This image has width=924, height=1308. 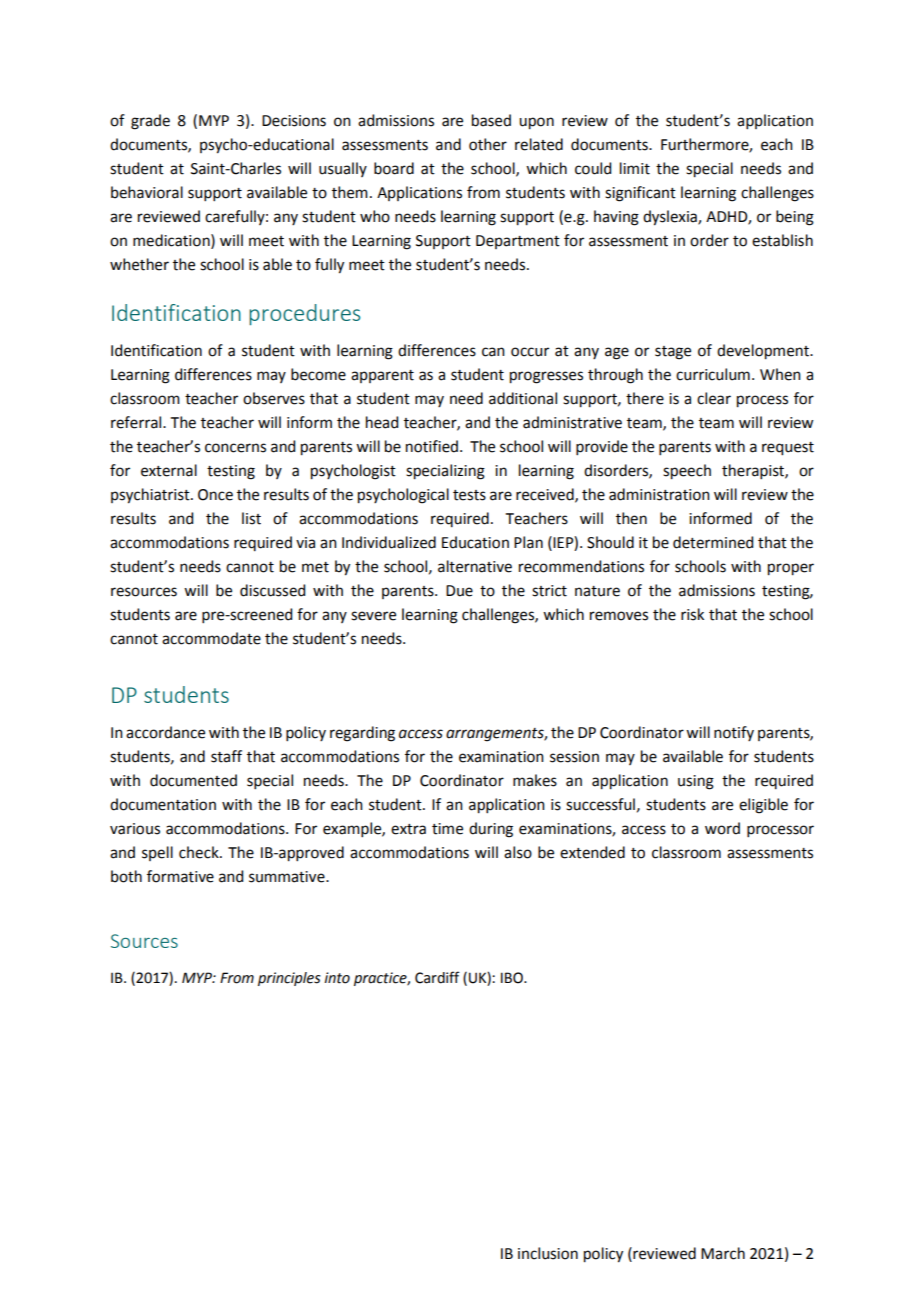 I want to click on principles, so click(x=289, y=979).
